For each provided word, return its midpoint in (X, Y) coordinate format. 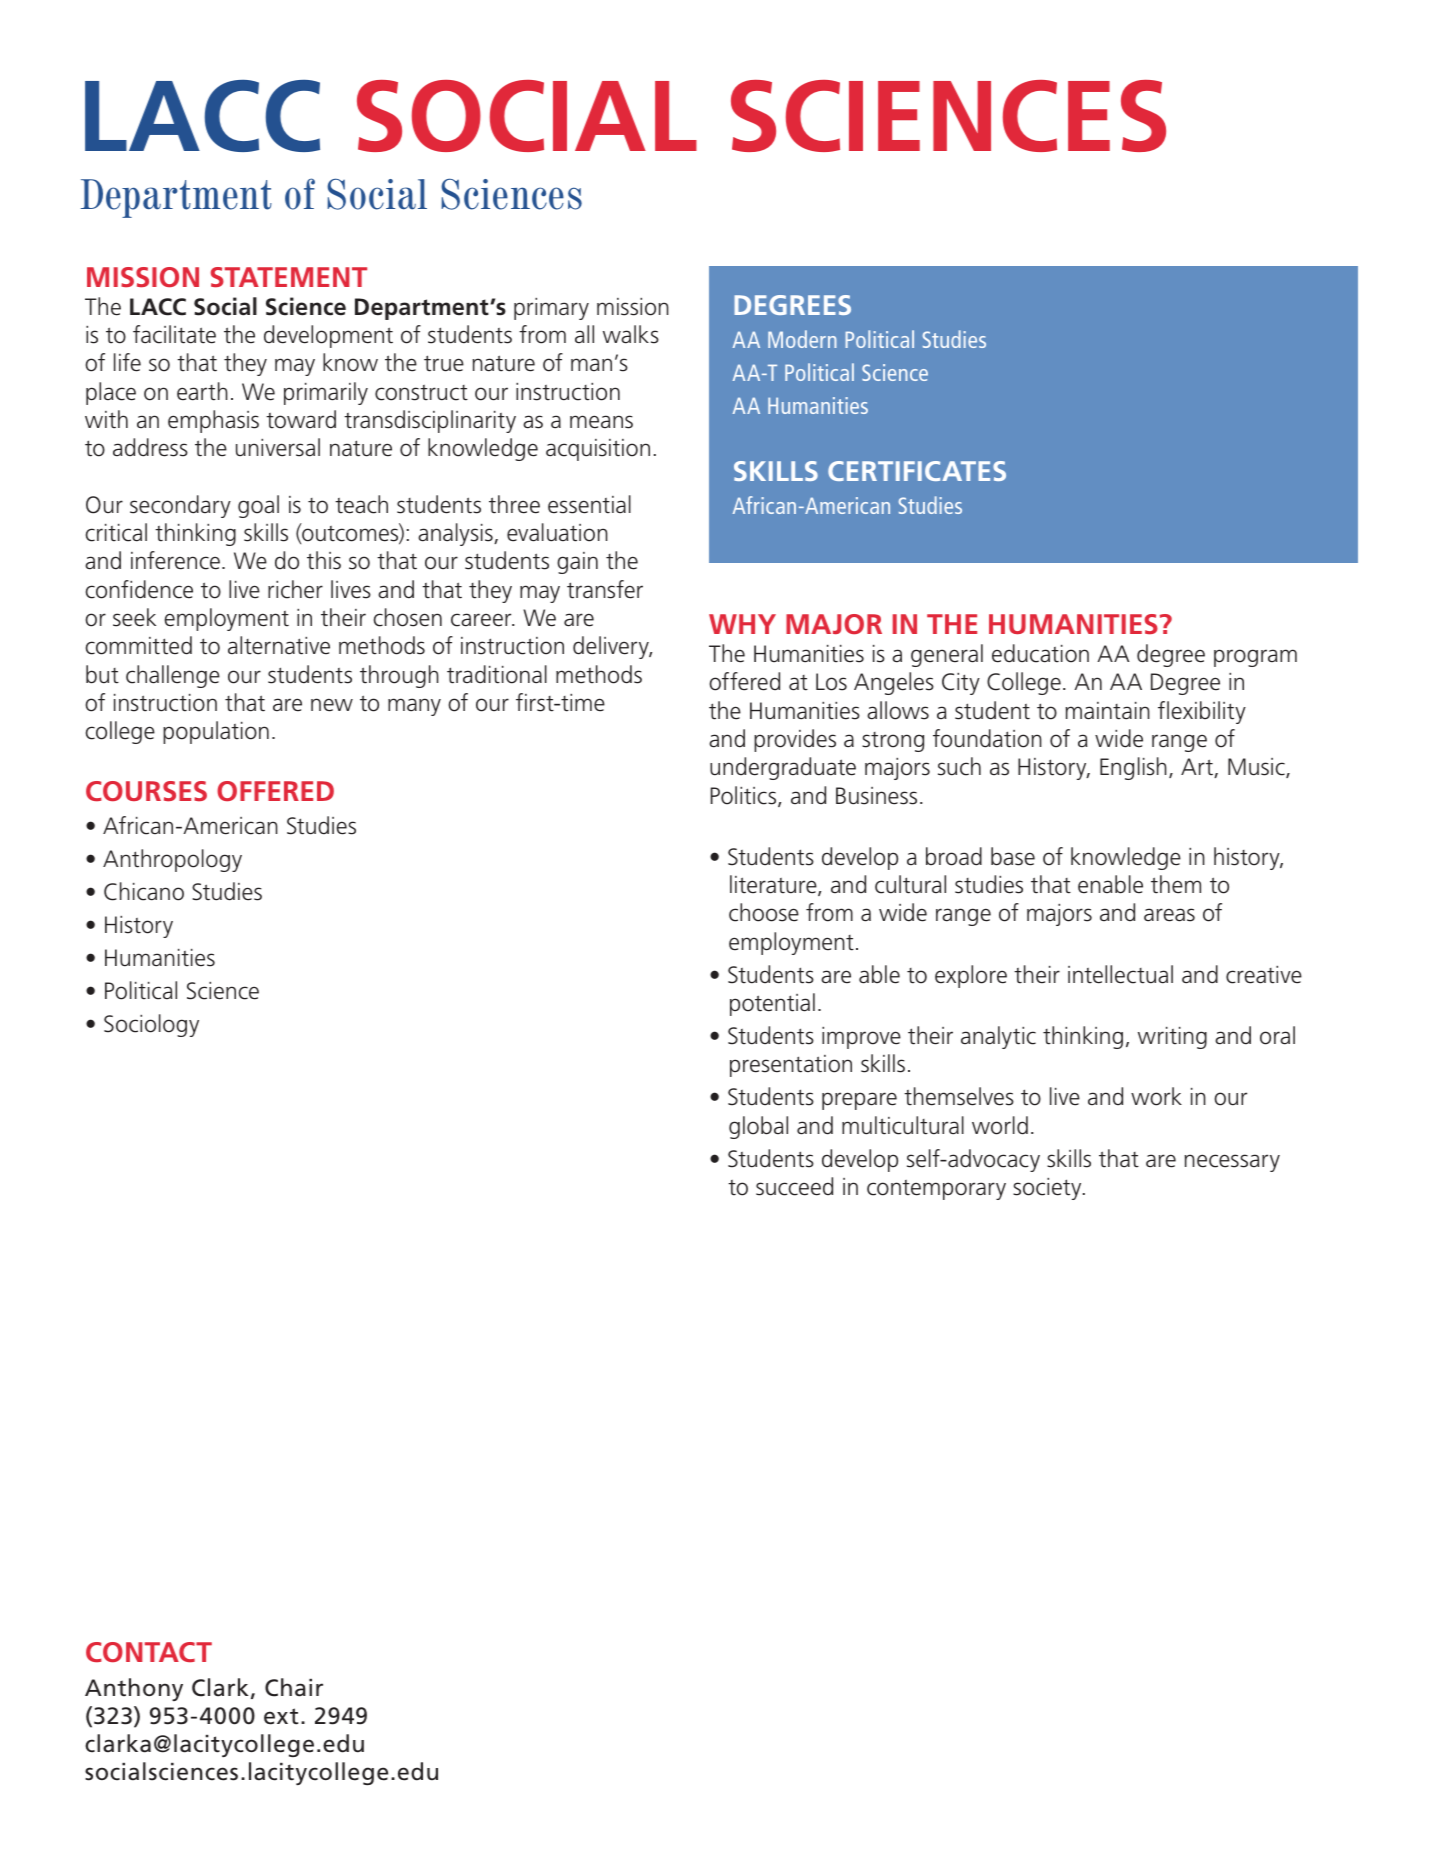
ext (281, 1716)
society (1048, 1189)
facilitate (174, 334)
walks (631, 334)
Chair (294, 1687)
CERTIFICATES (917, 471)
